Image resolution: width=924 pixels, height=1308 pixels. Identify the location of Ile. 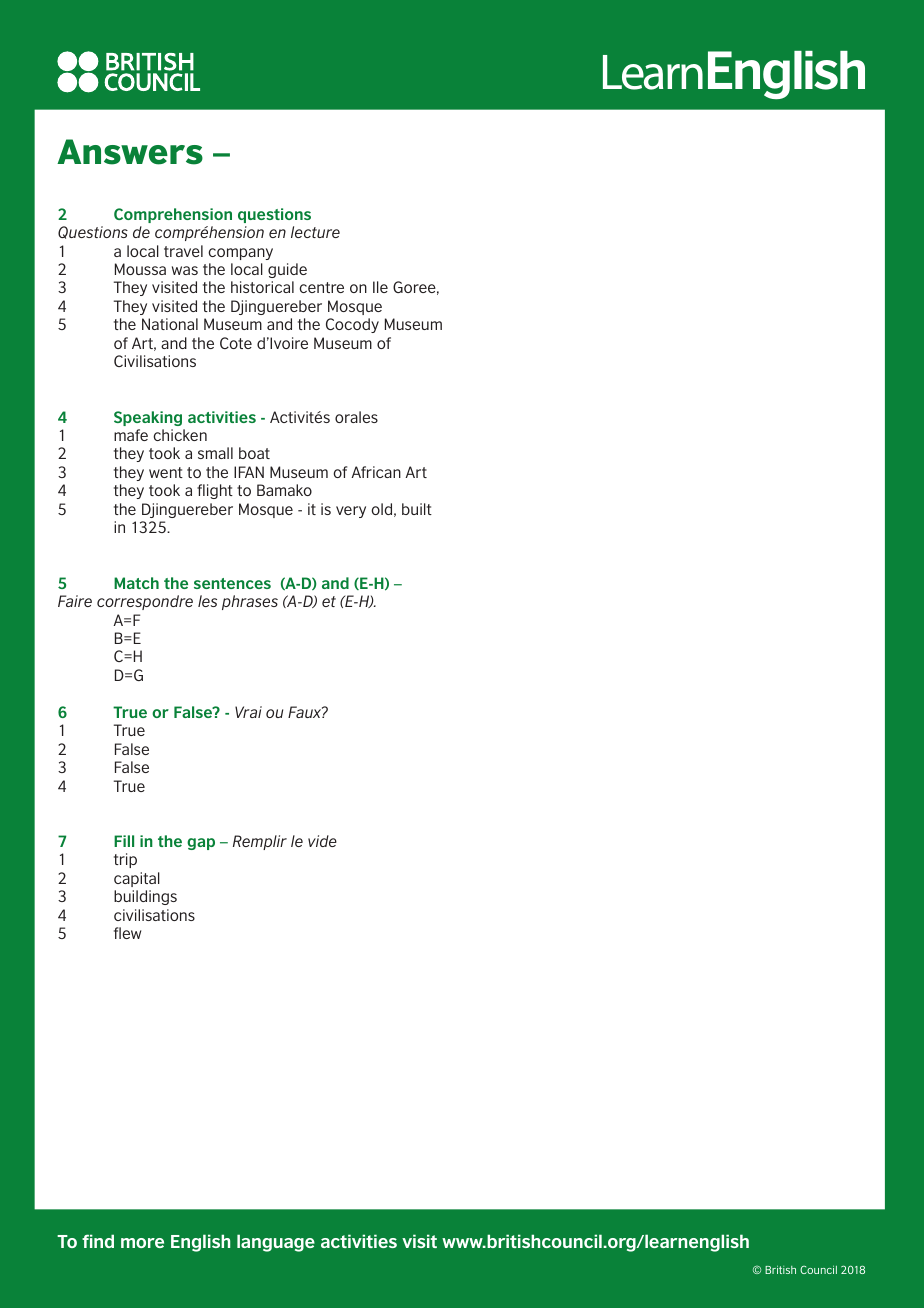
(380, 287).
